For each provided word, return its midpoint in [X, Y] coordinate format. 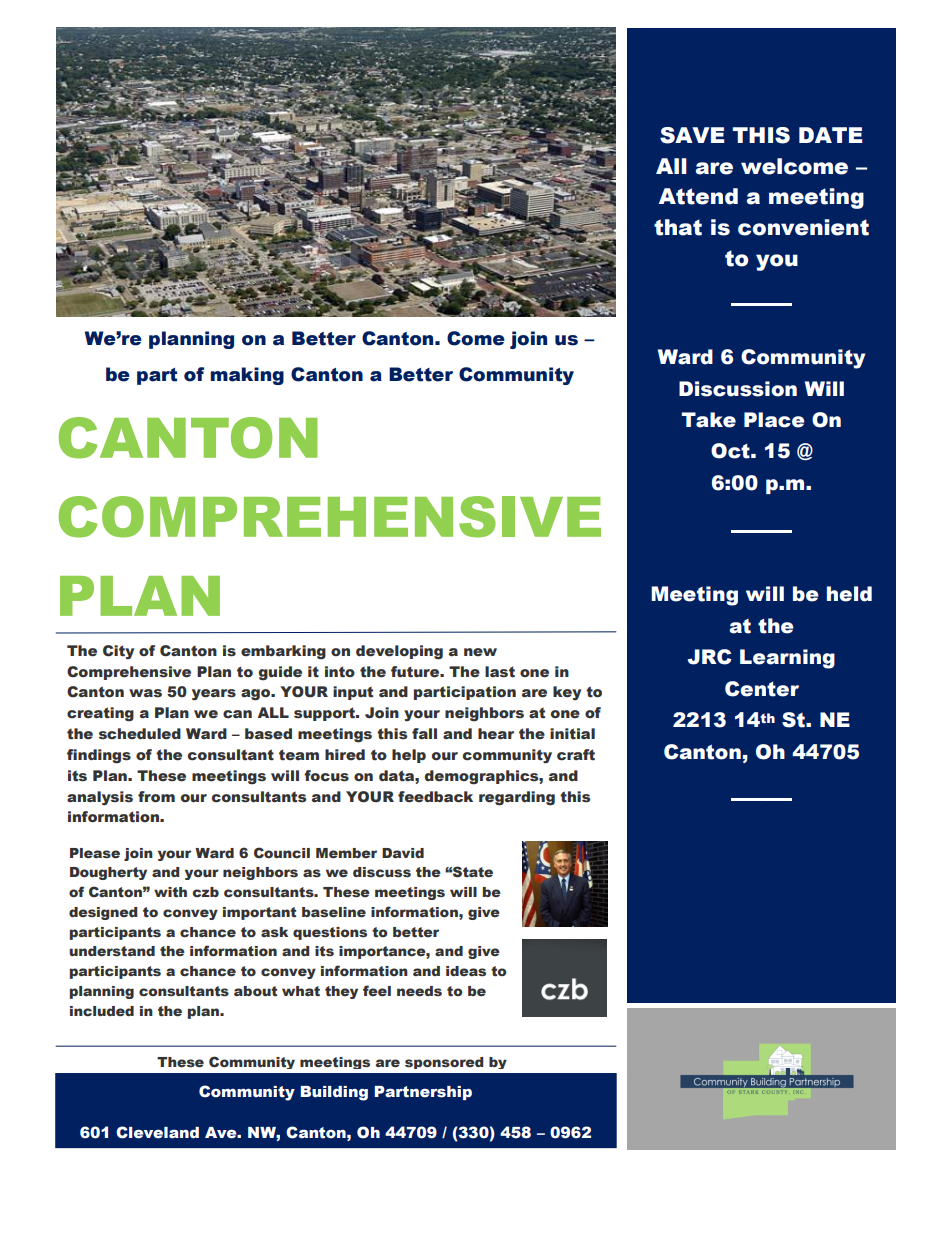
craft [576, 755]
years [214, 695]
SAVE [692, 135]
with [170, 892]
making [247, 376]
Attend [698, 196]
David [403, 853]
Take [708, 420]
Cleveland [157, 1132]
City [118, 652]
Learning [787, 659]
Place [774, 420]
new [480, 652]
